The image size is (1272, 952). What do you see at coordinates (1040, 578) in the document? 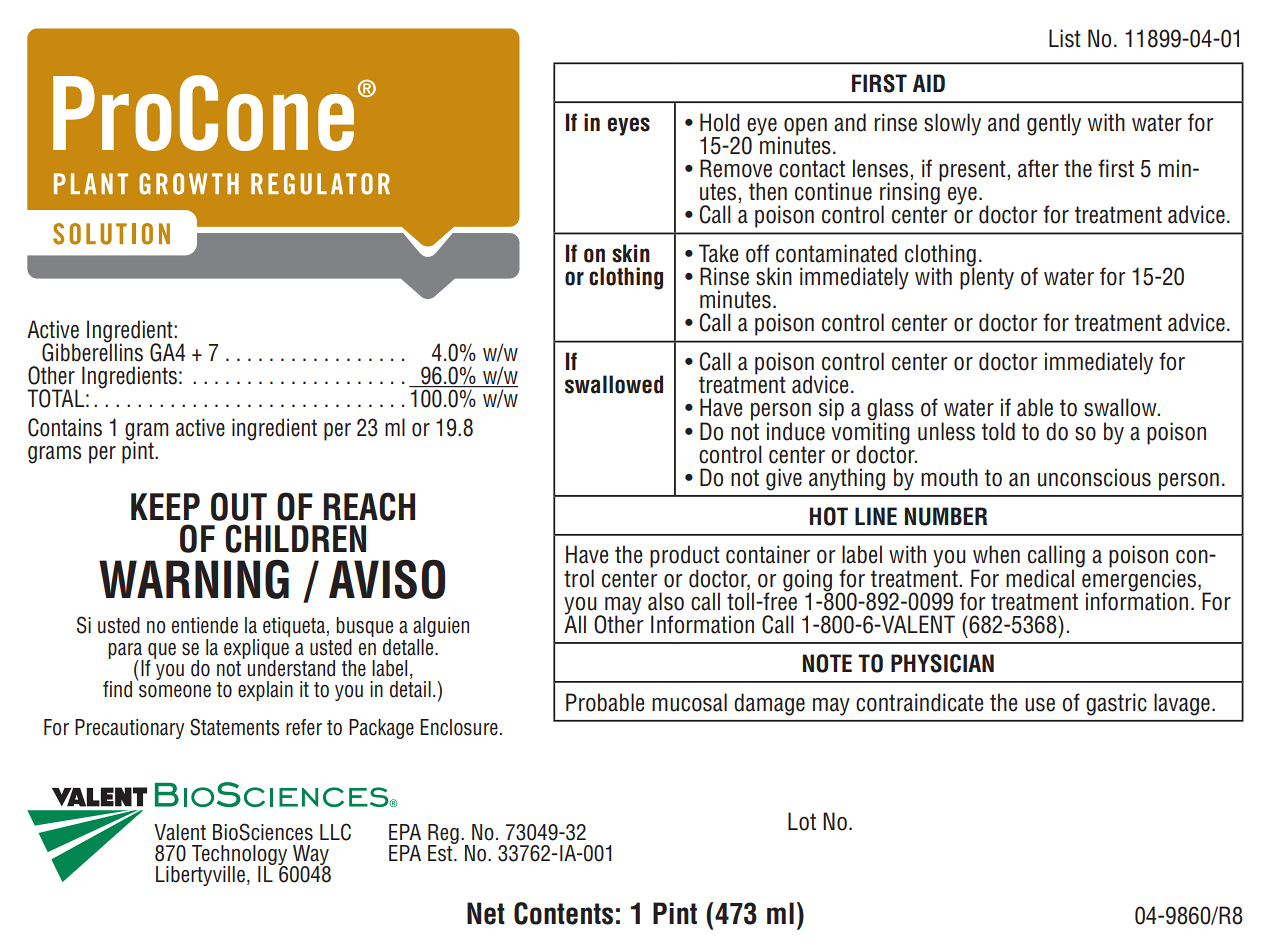
I see `medical` at bounding box center [1040, 578].
